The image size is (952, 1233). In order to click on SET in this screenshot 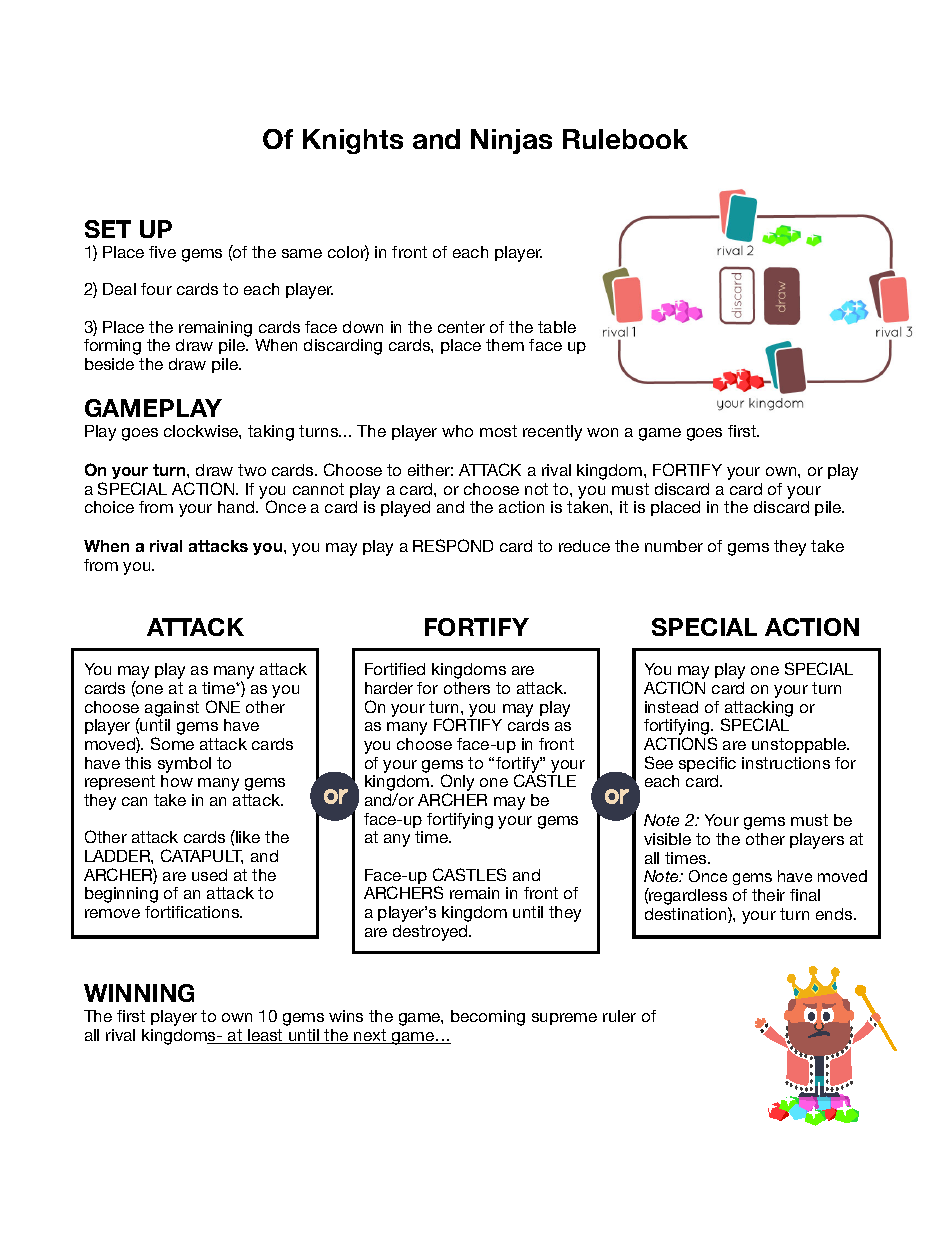, I will do `click(108, 229)`.
